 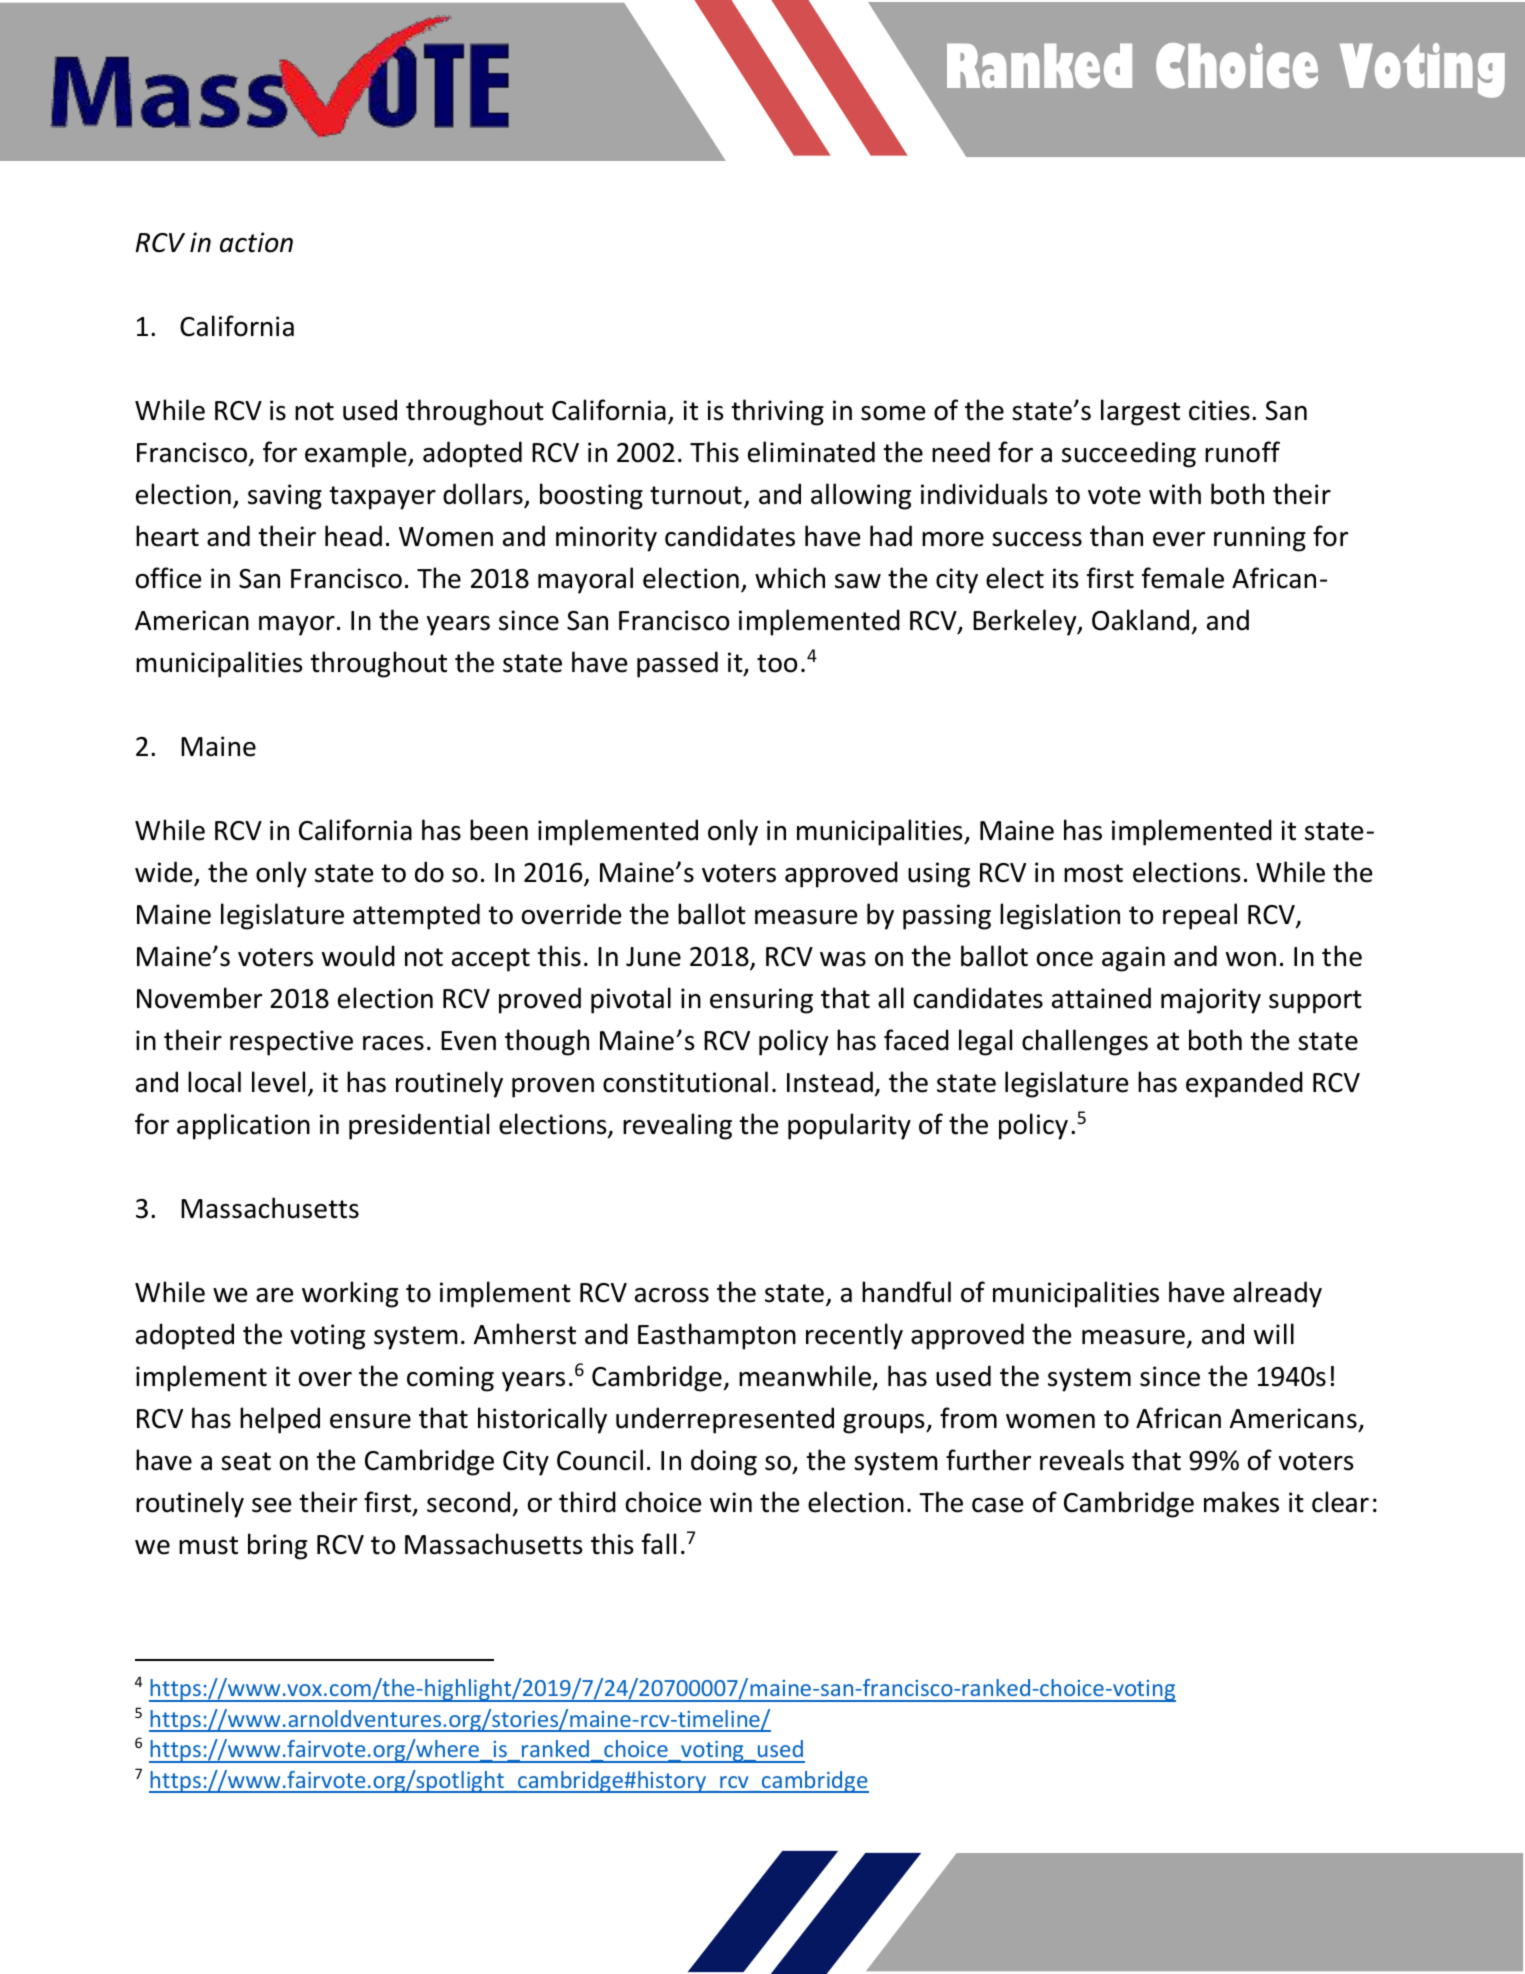 I want to click on attempted, so click(x=416, y=916).
